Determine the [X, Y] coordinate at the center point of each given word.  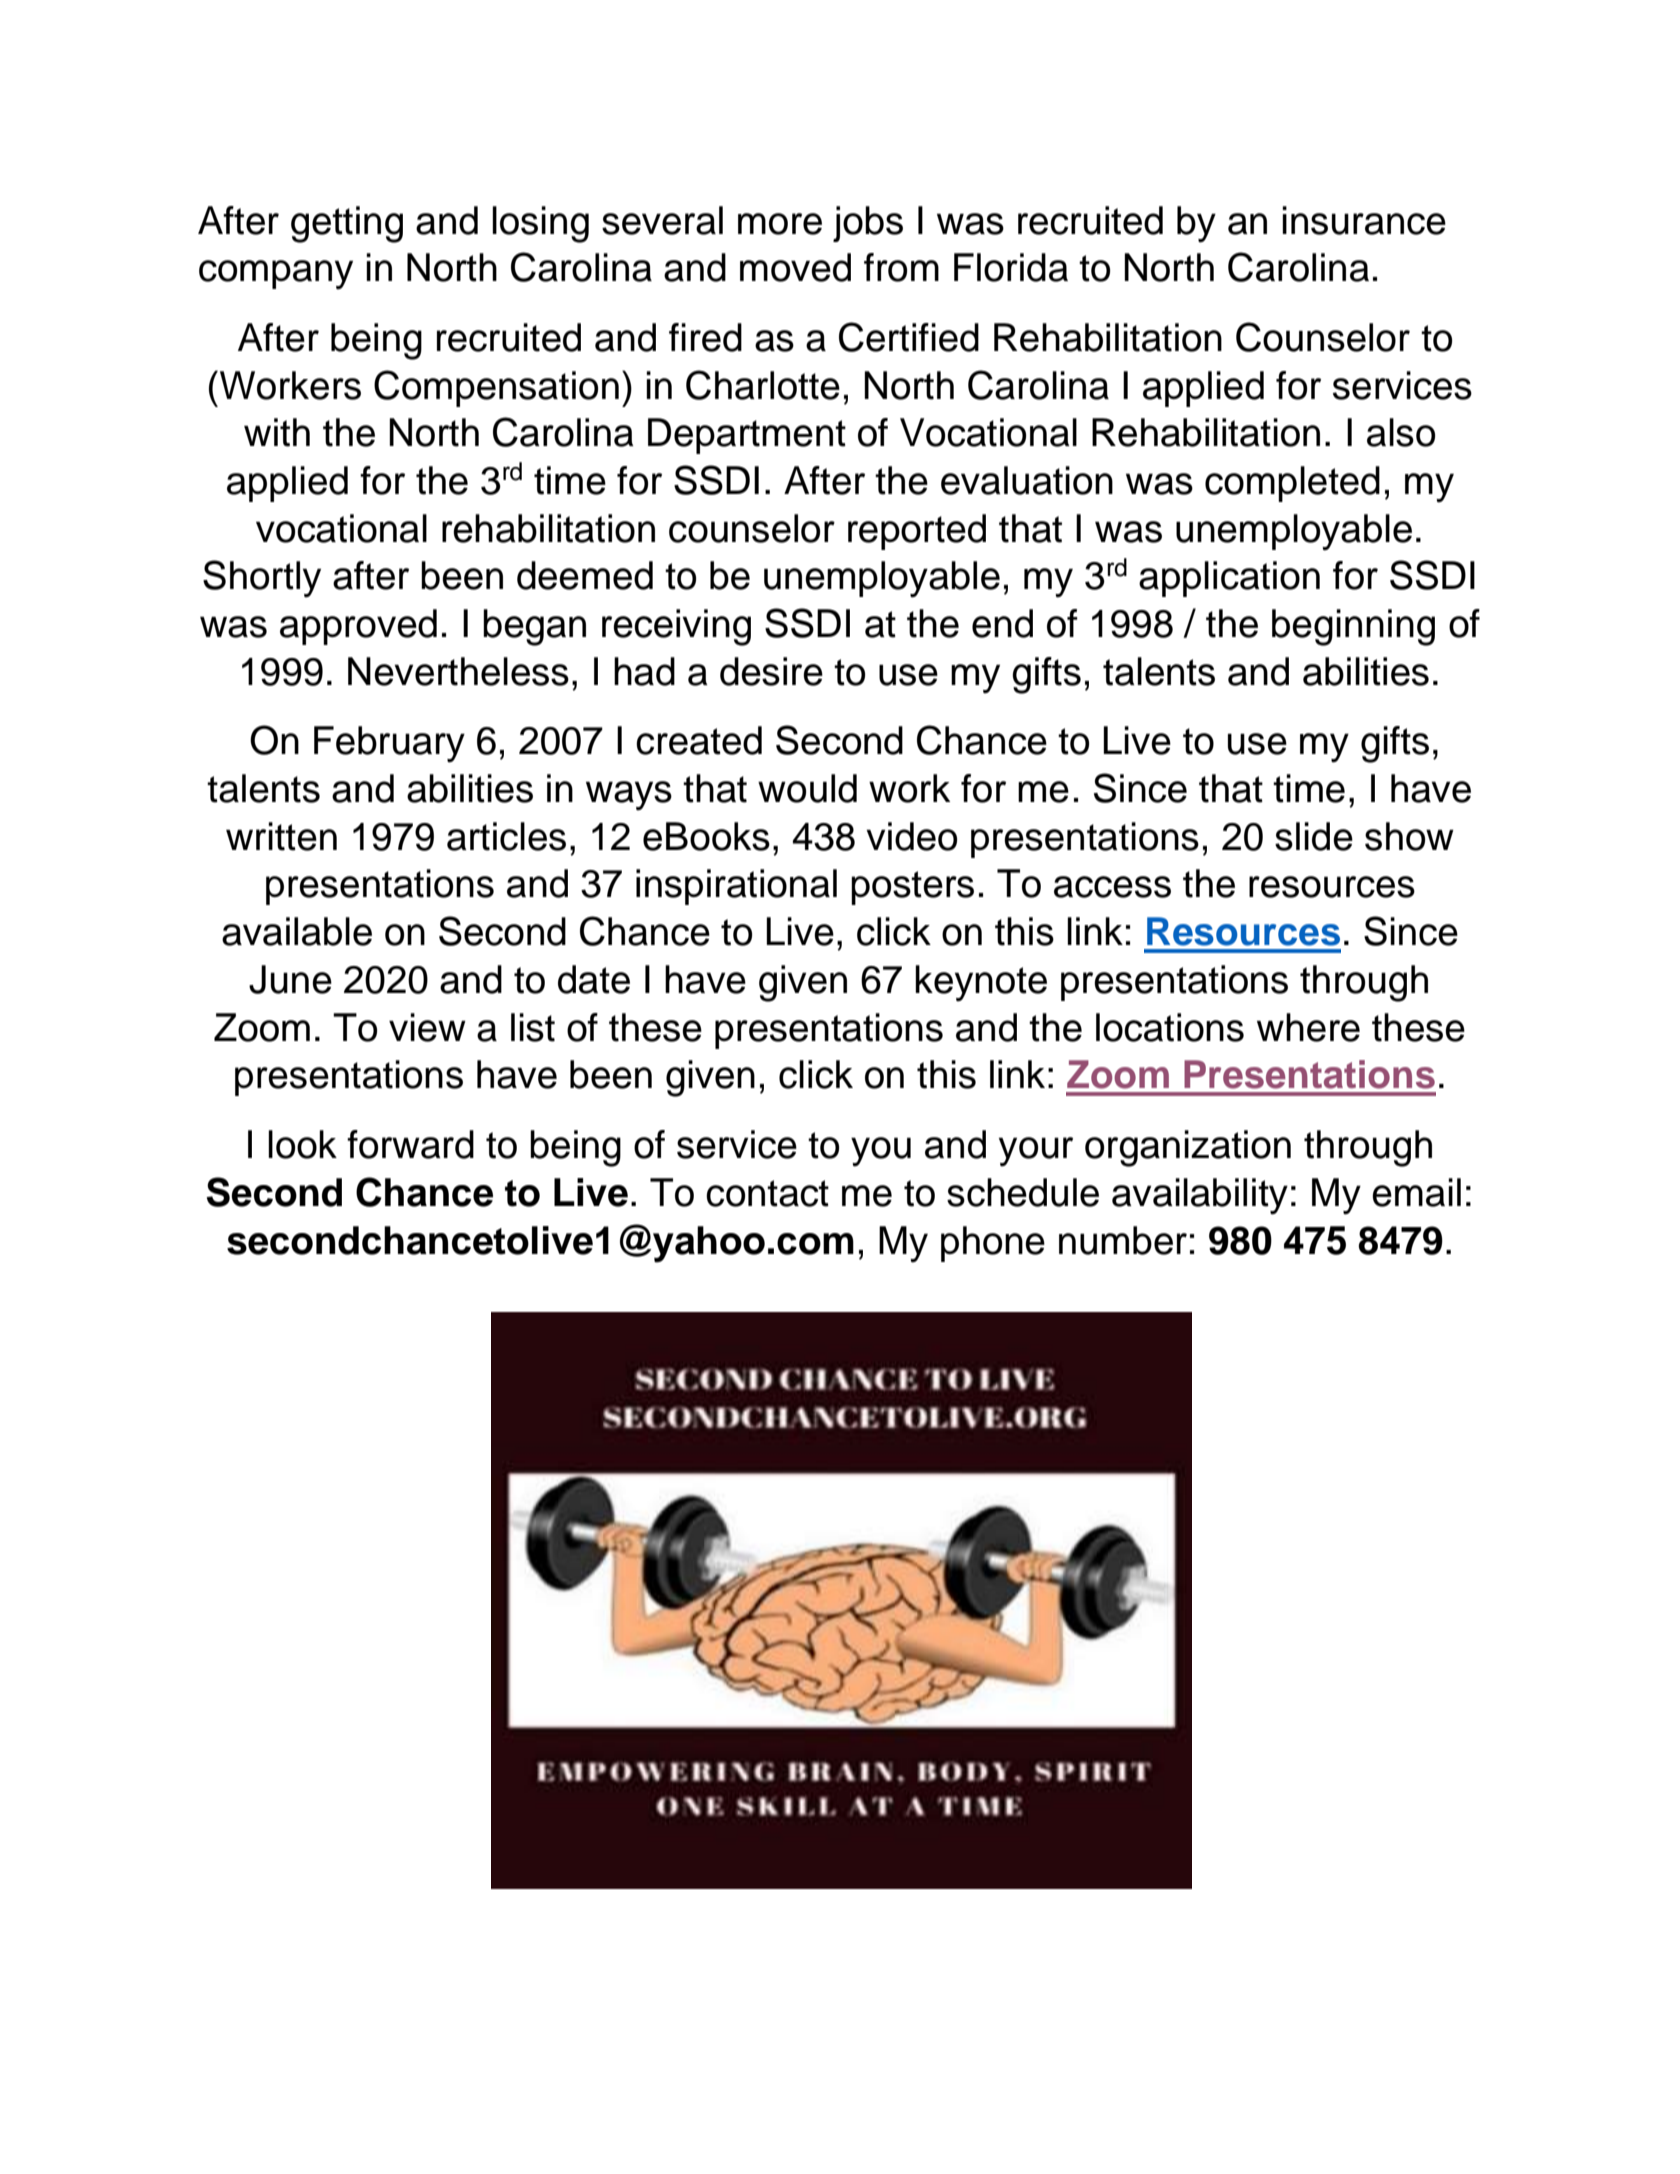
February [389, 744]
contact [767, 1193]
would [807, 788]
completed [1292, 484]
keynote [981, 983]
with [277, 432]
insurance [1364, 220]
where [1308, 1027]
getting [347, 224]
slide [1314, 836]
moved [795, 267]
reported [917, 532]
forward [410, 1144]
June [290, 979]
